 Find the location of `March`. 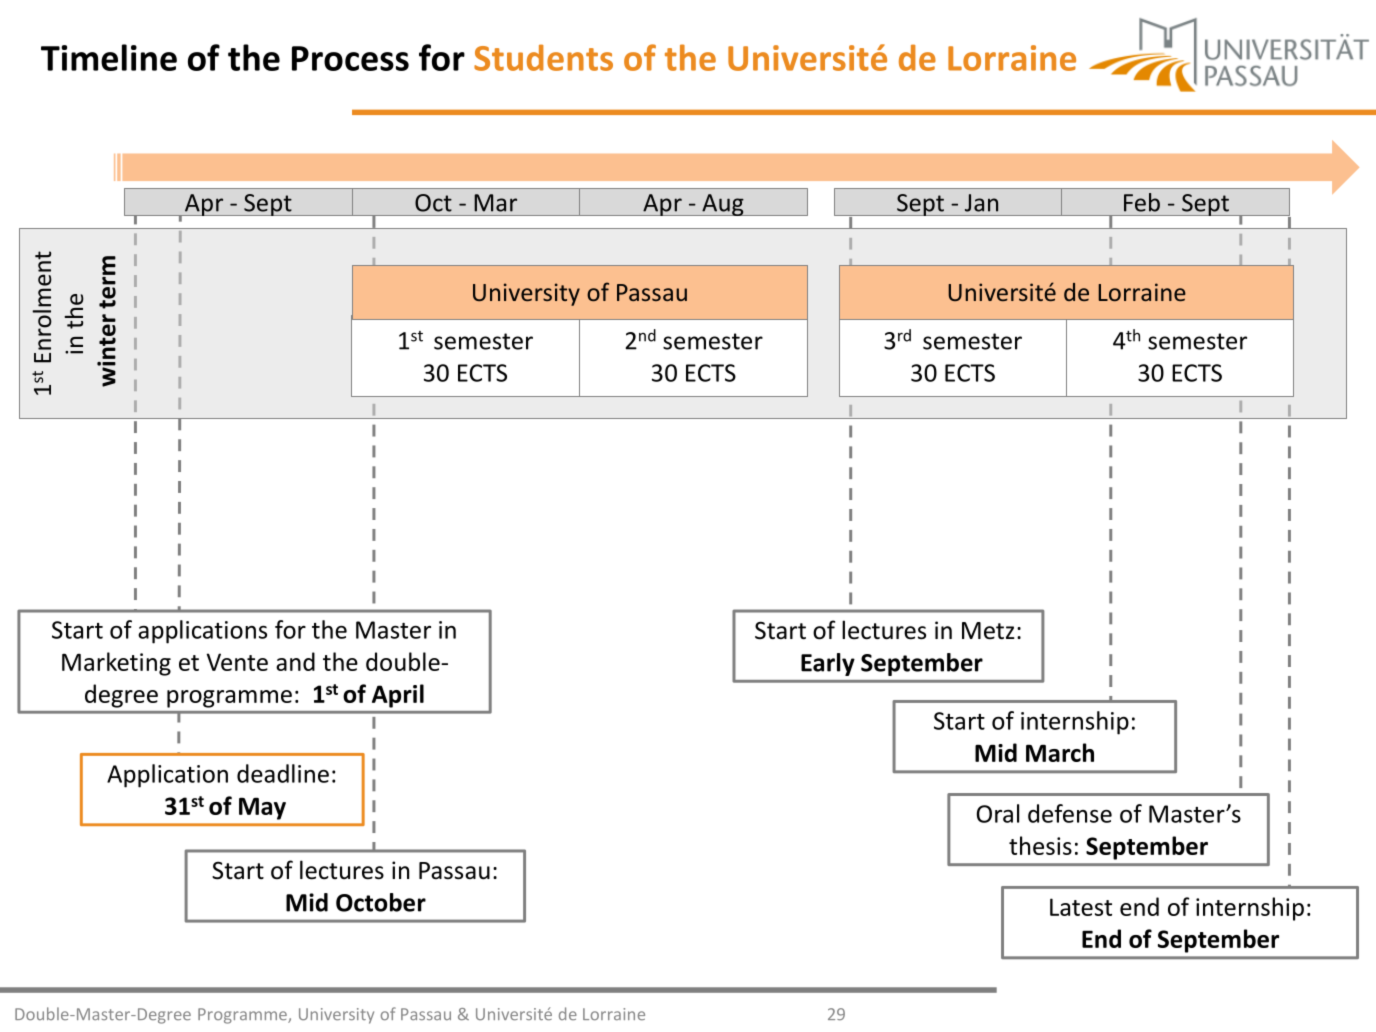

March is located at coordinates (1060, 752).
